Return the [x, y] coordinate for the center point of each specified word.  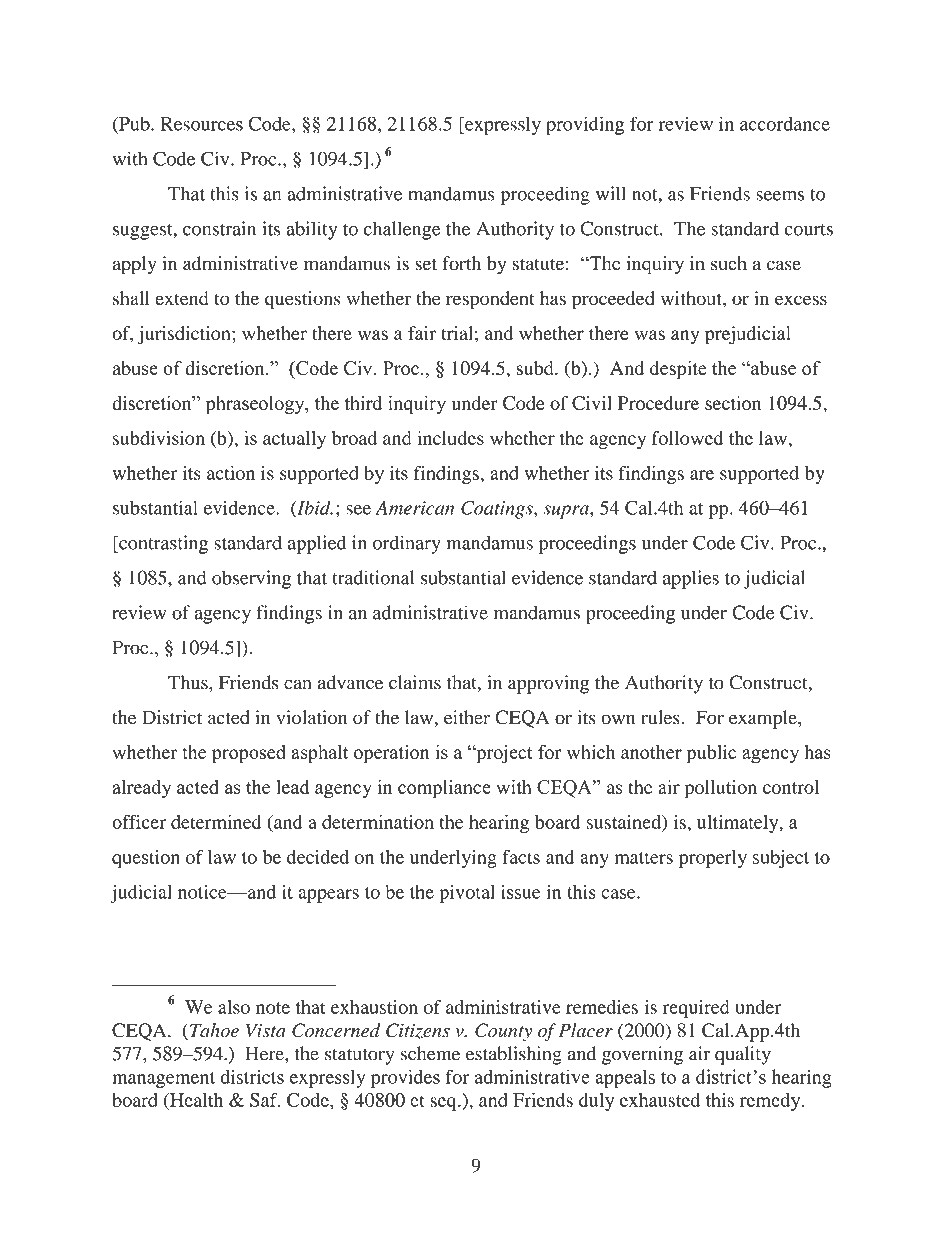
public [712, 753]
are [702, 475]
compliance [444, 788]
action [231, 473]
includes [450, 438]
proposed [249, 754]
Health [195, 1100]
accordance [785, 123]
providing [585, 125]
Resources [201, 124]
